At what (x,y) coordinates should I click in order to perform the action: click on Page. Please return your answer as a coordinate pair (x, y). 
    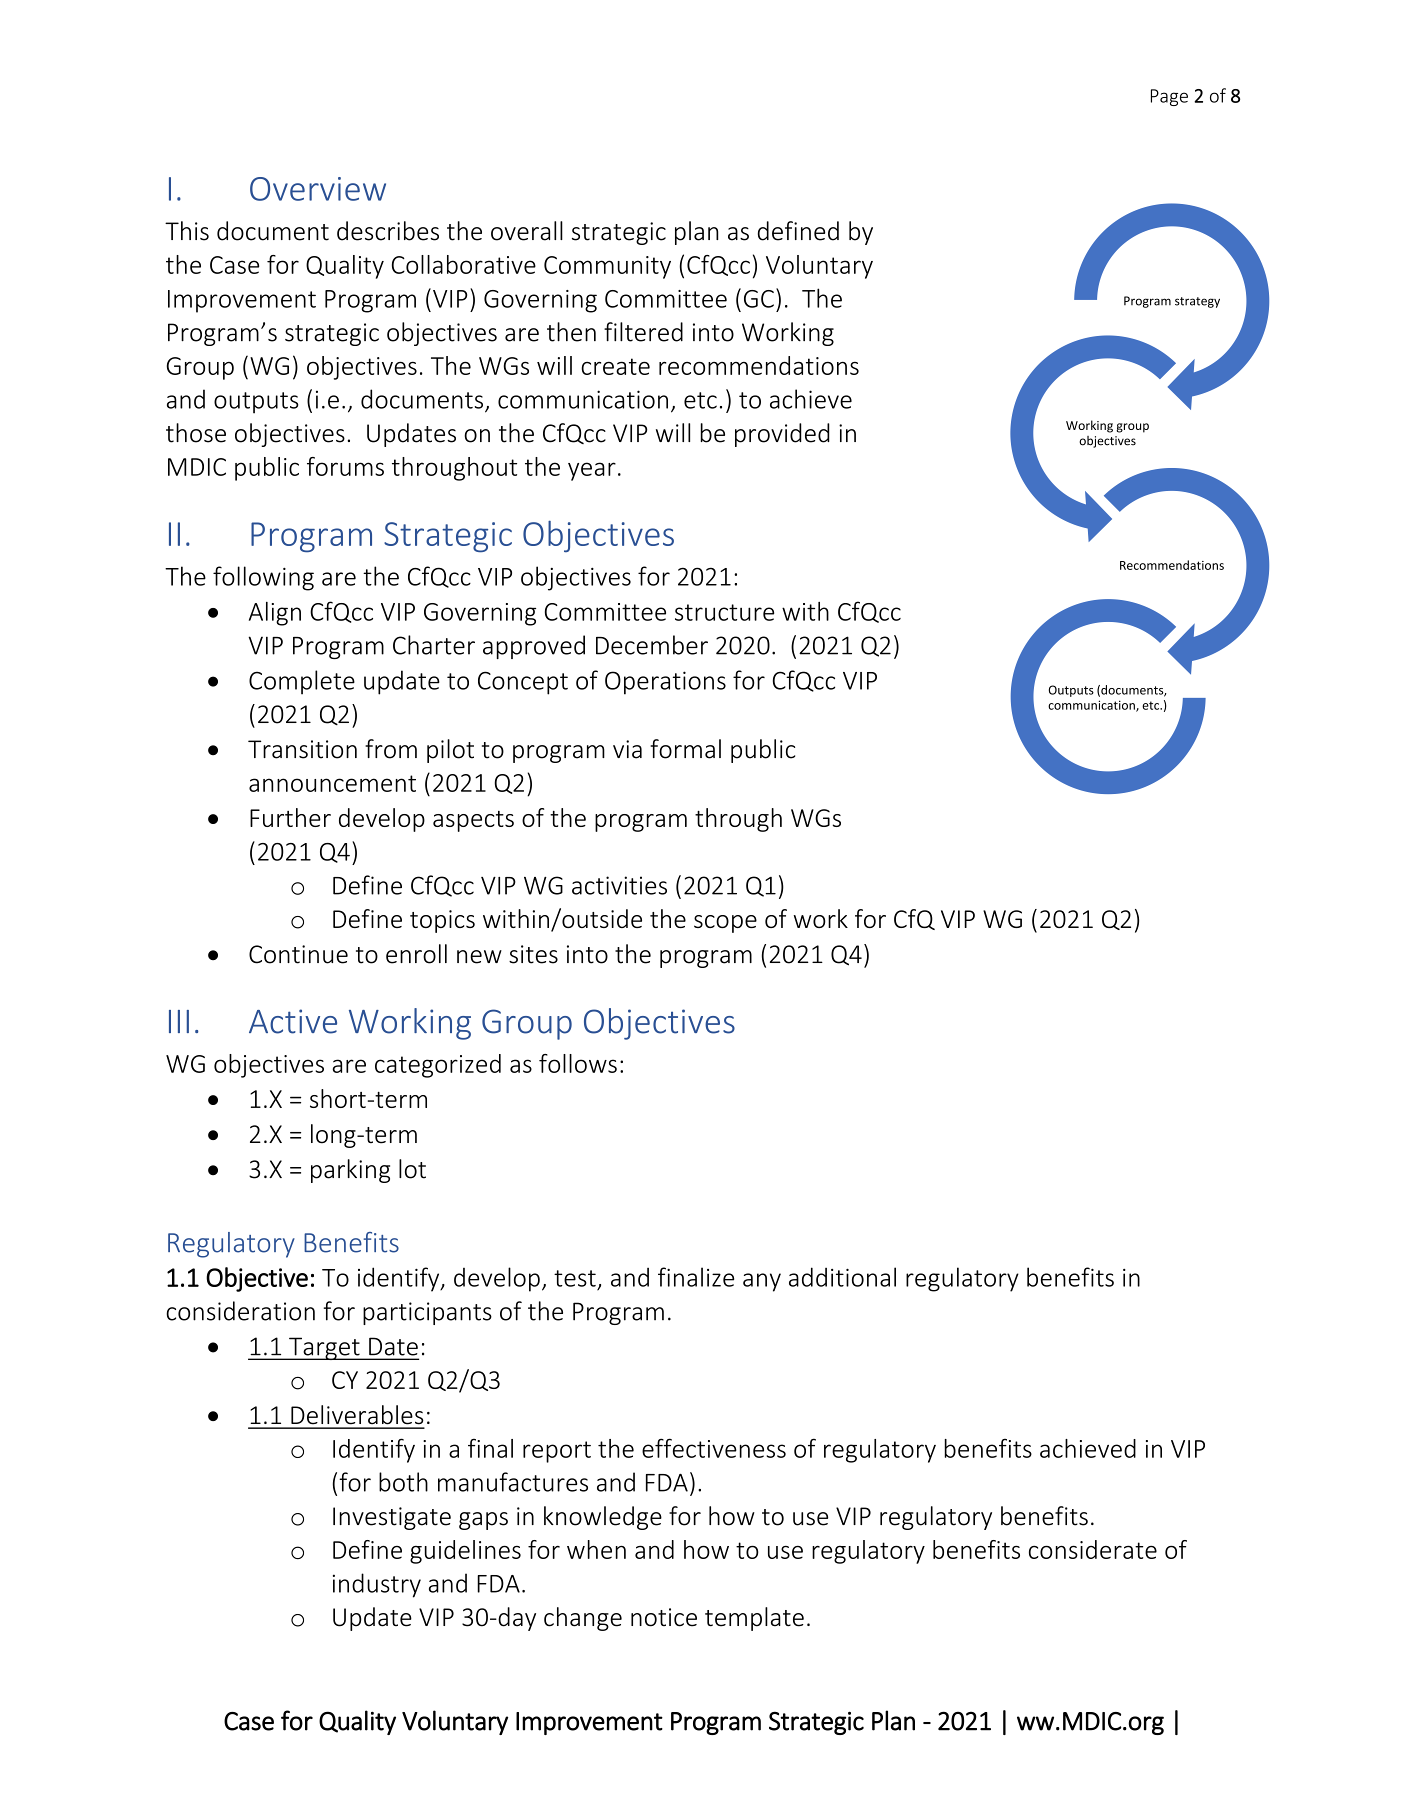
    Looking at the image, I should click on (1169, 97).
